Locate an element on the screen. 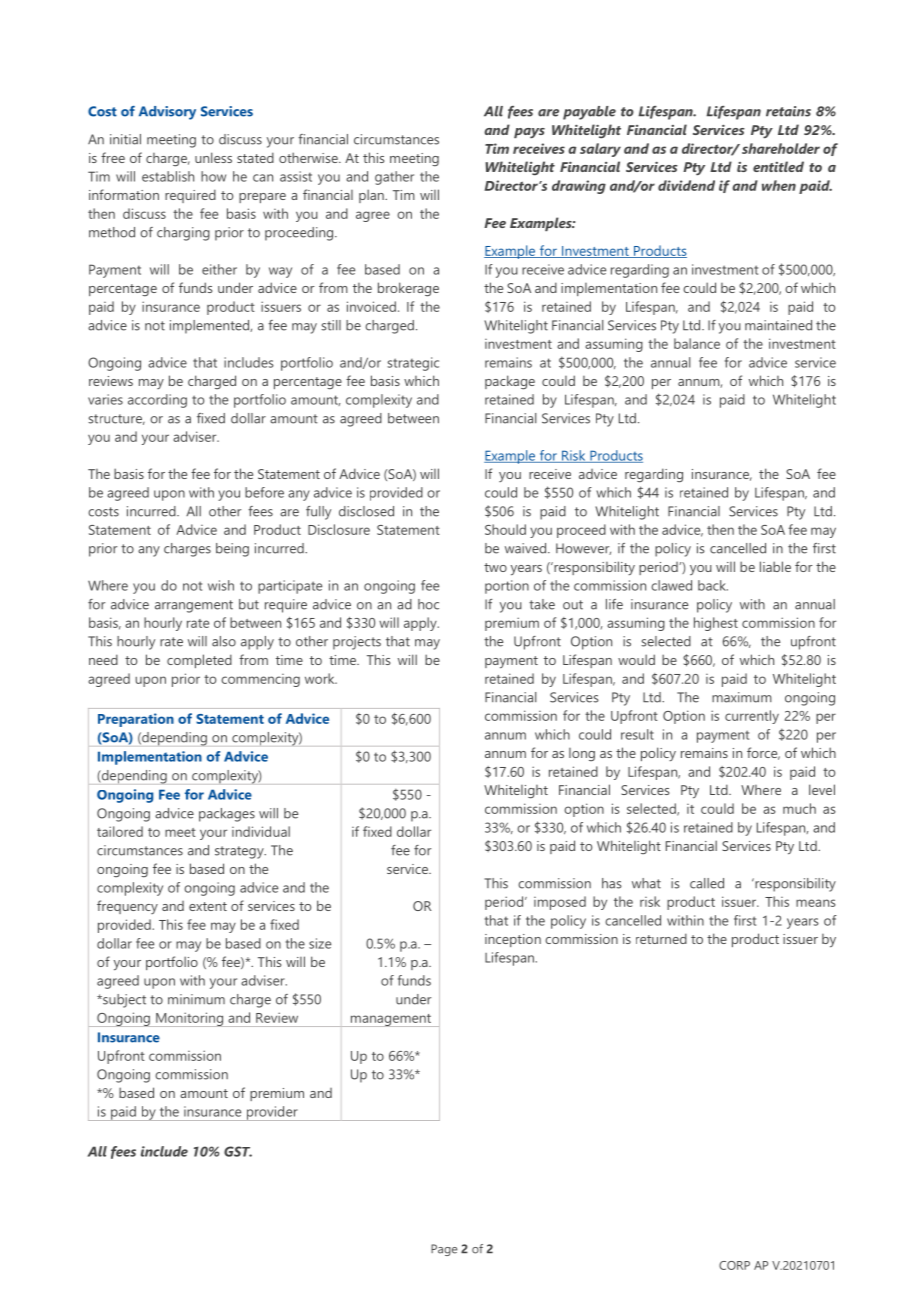 The width and height of the screenshot is (924, 1308). unless is located at coordinates (213, 157).
